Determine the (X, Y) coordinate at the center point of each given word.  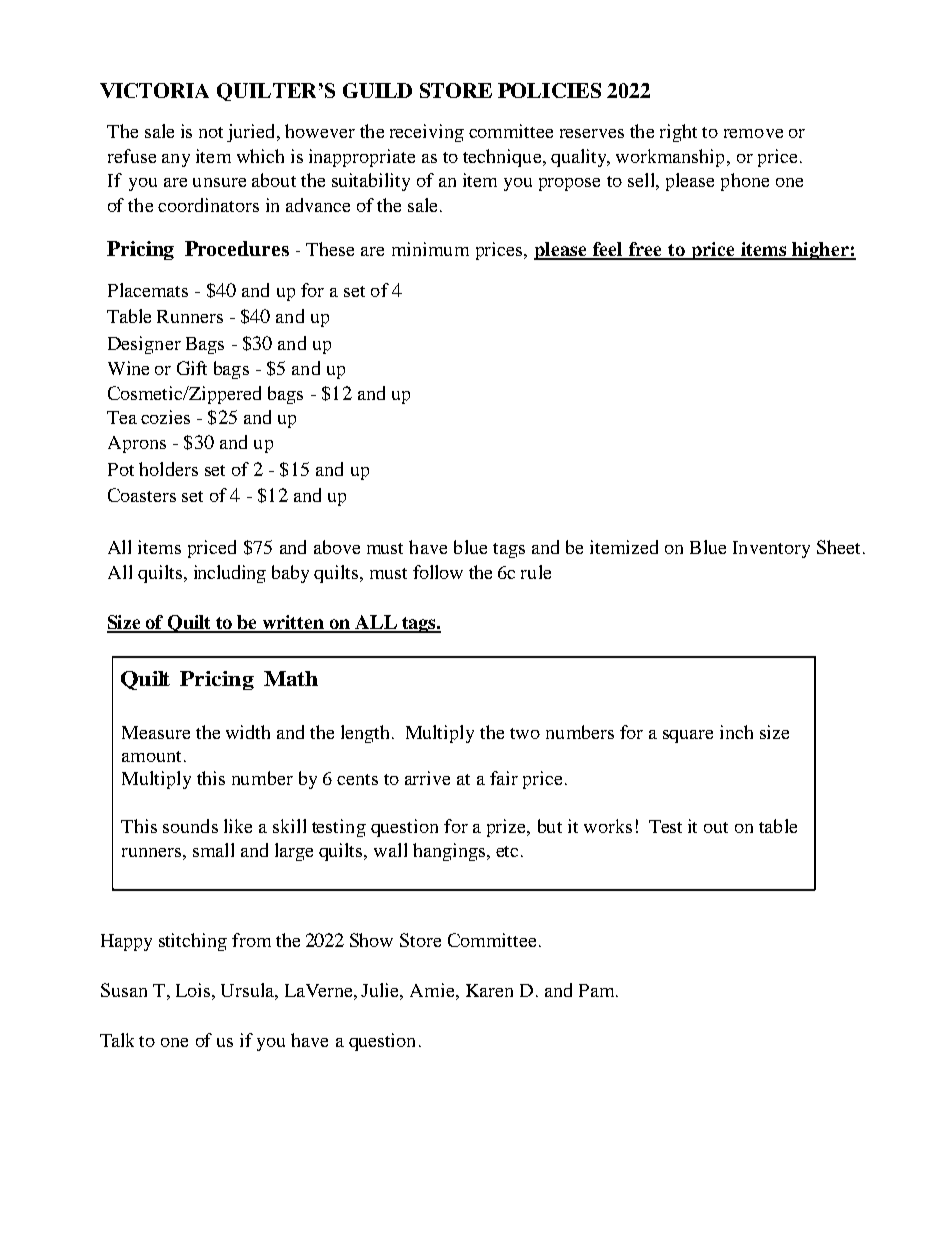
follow (438, 572)
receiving (427, 133)
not (211, 132)
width (248, 732)
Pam (598, 990)
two (525, 733)
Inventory (771, 549)
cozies (165, 417)
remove (753, 133)
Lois (193, 990)
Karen (489, 990)
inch (736, 732)
